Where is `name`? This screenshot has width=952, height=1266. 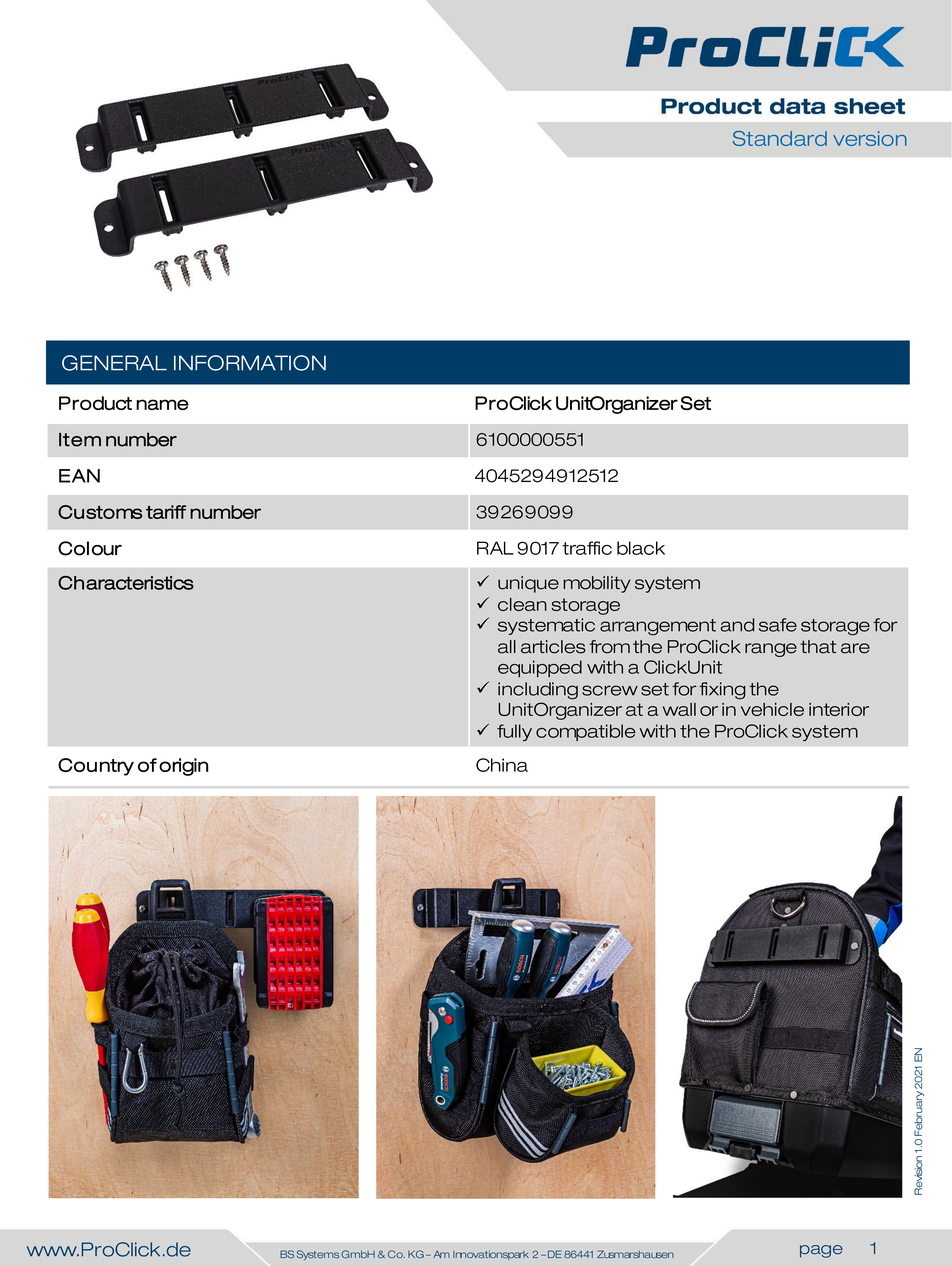
name is located at coordinates (162, 404).
